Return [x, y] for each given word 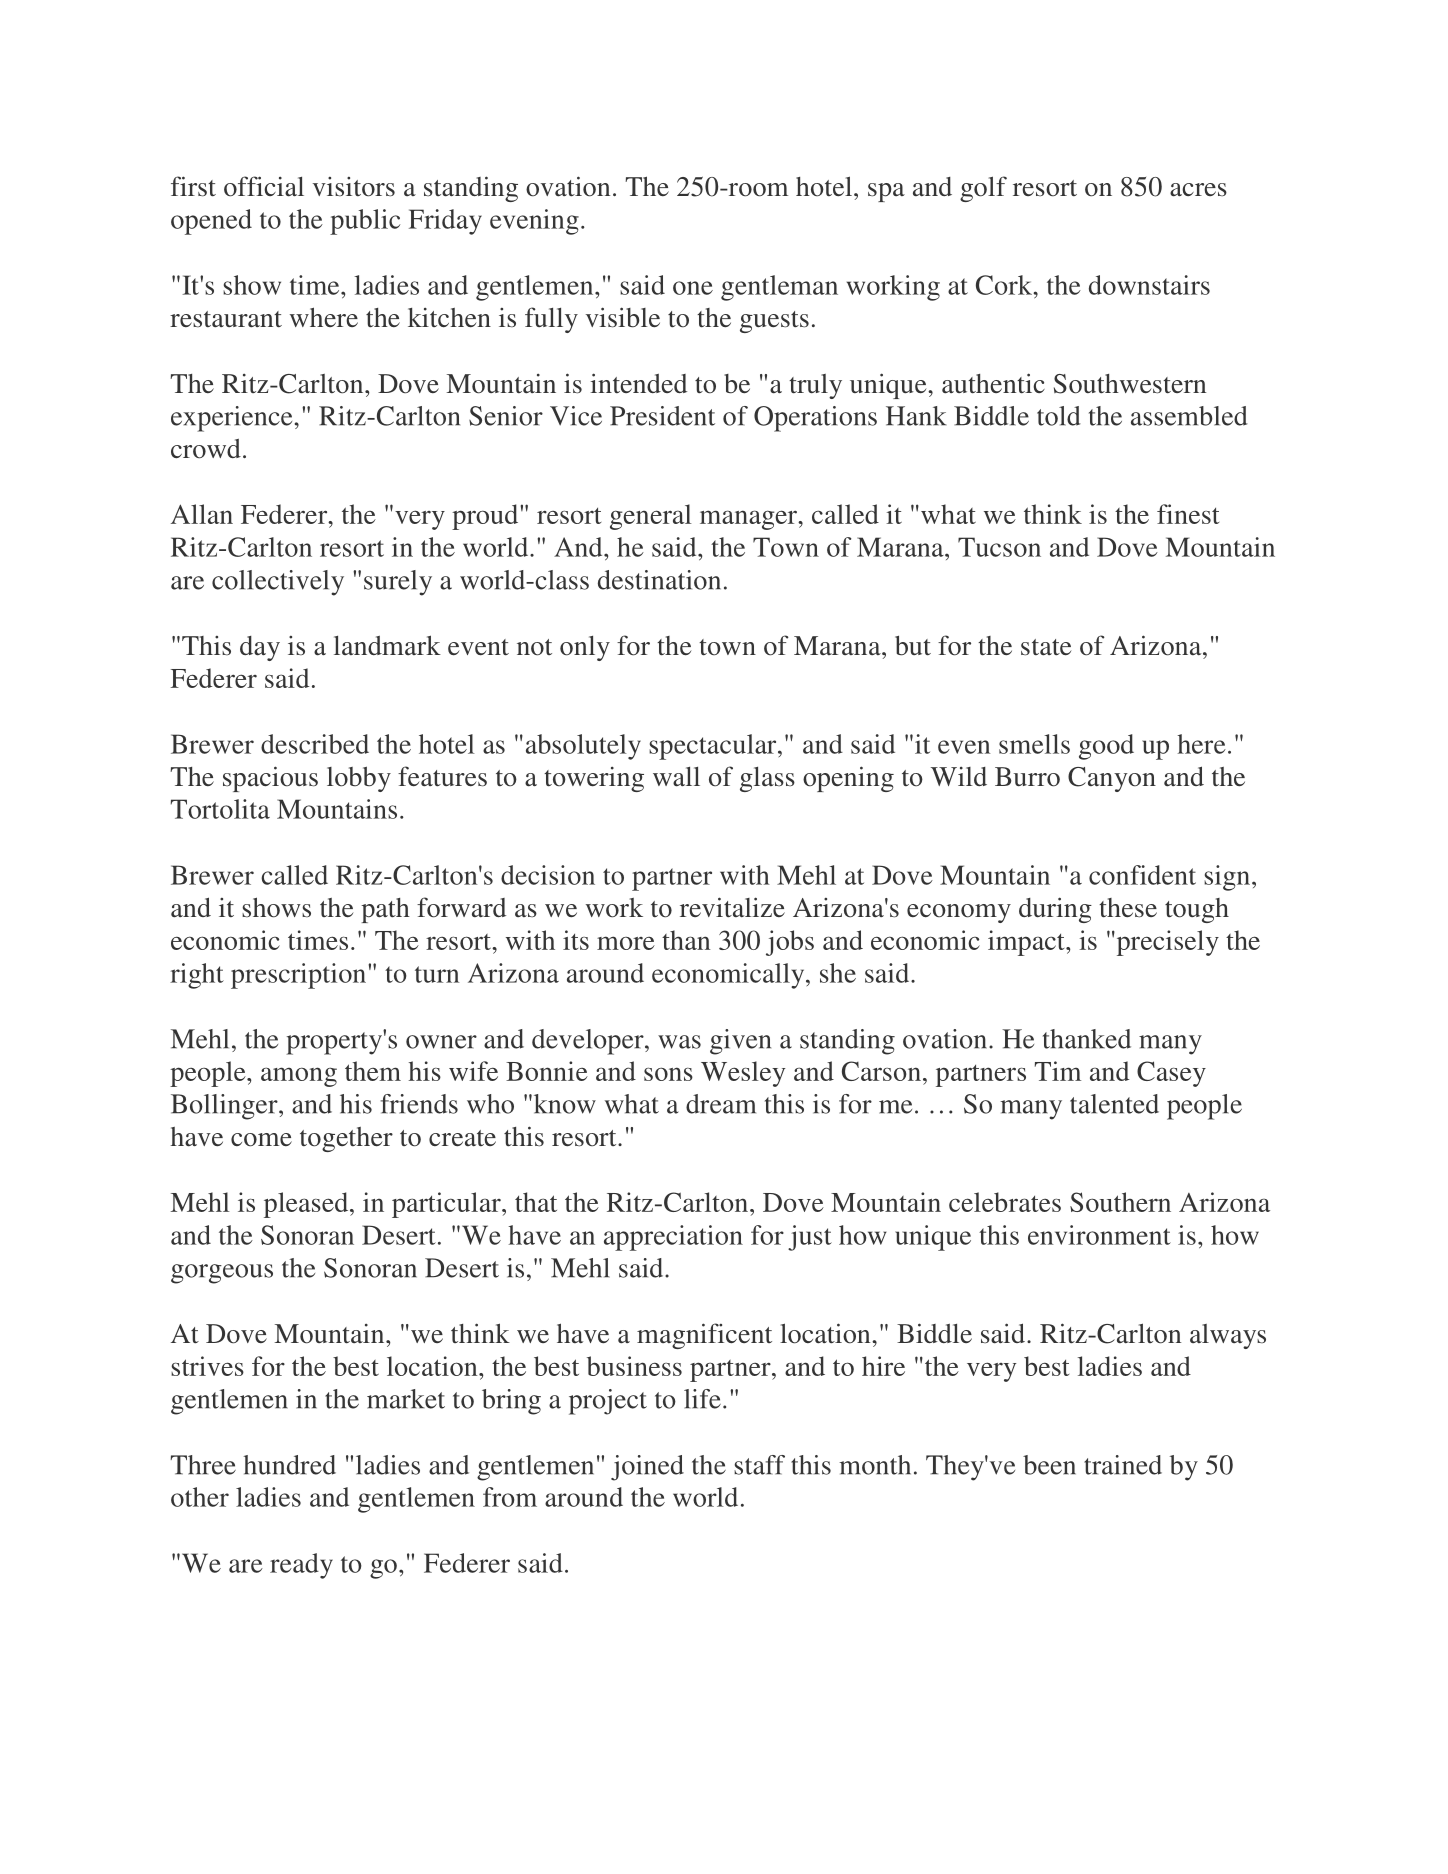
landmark [387, 645]
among [299, 1077]
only [585, 648]
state [1046, 647]
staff [759, 1465]
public [365, 222]
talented [1114, 1104]
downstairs [1149, 285]
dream [721, 1104]
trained [1123, 1465]
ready [301, 1566]
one [693, 288]
